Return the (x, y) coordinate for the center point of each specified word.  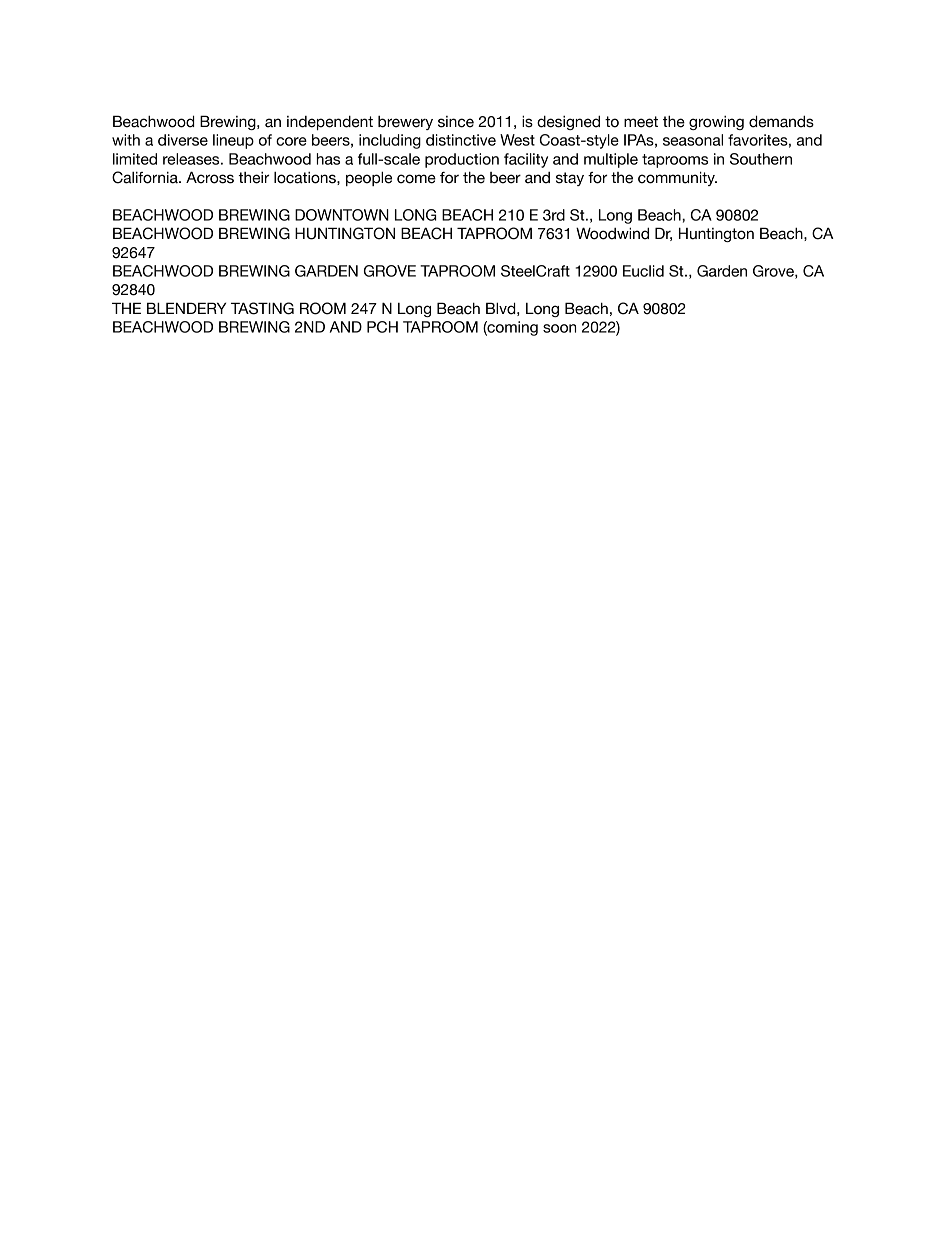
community (677, 178)
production (462, 160)
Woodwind (612, 233)
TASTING (262, 308)
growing (716, 123)
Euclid (643, 271)
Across (210, 177)
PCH (382, 327)
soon (559, 328)
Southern (761, 159)
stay (570, 179)
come (416, 179)
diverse (183, 140)
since (456, 122)
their (254, 178)
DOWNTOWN (342, 215)
